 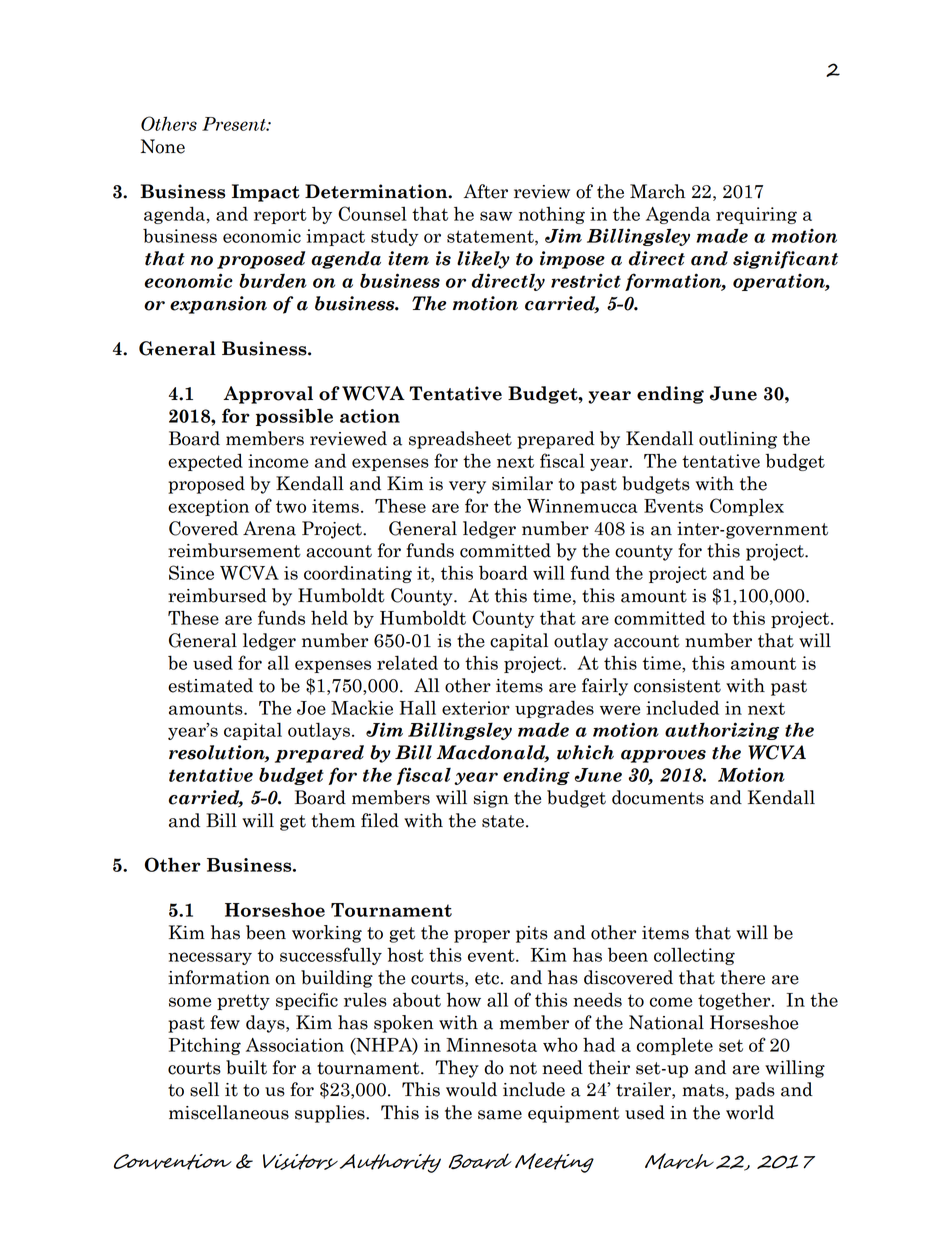 I want to click on would, so click(x=471, y=1089).
